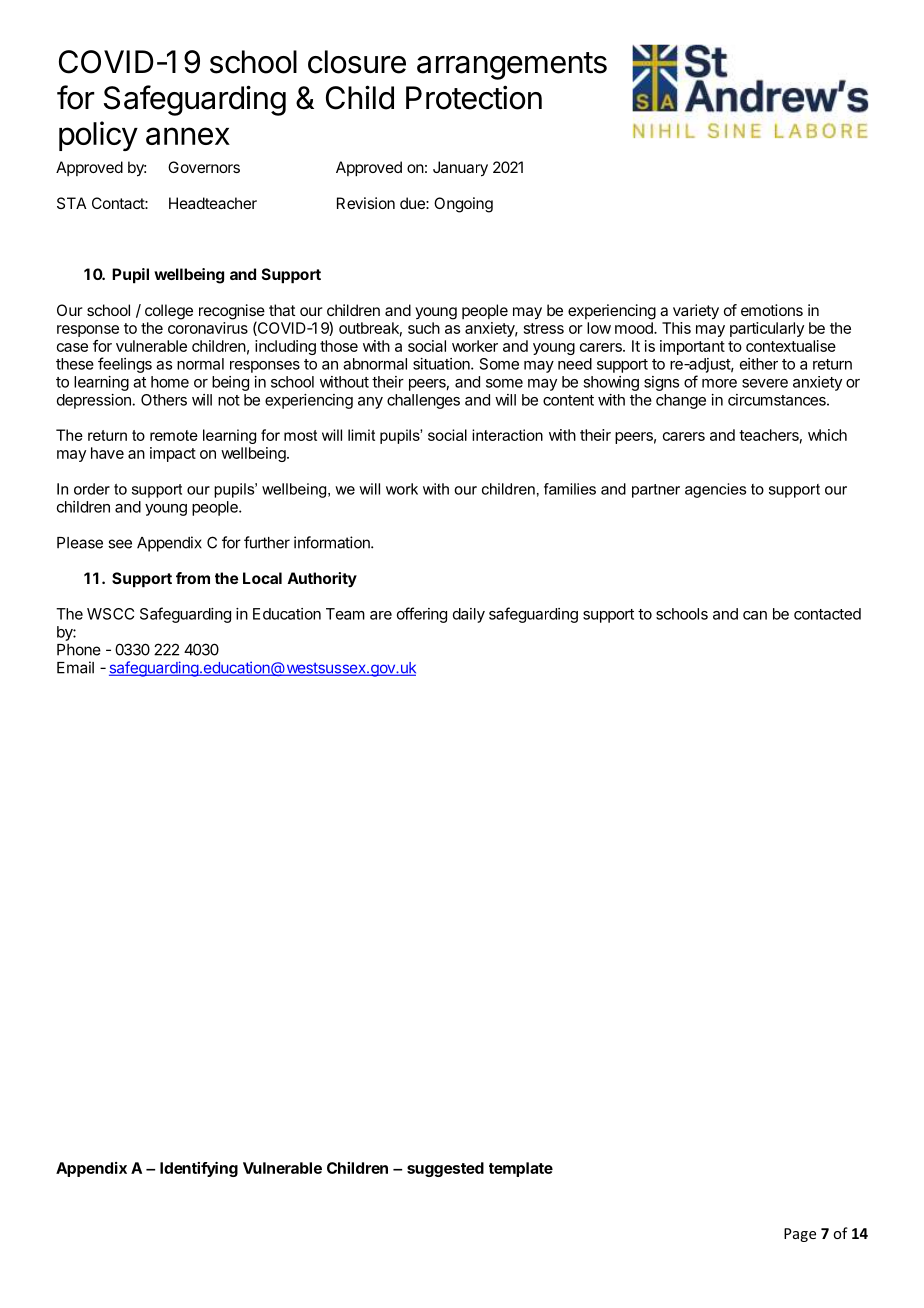 The width and height of the document is (924, 1308). Describe the element at coordinates (469, 615) in the document. I see `daily` at that location.
